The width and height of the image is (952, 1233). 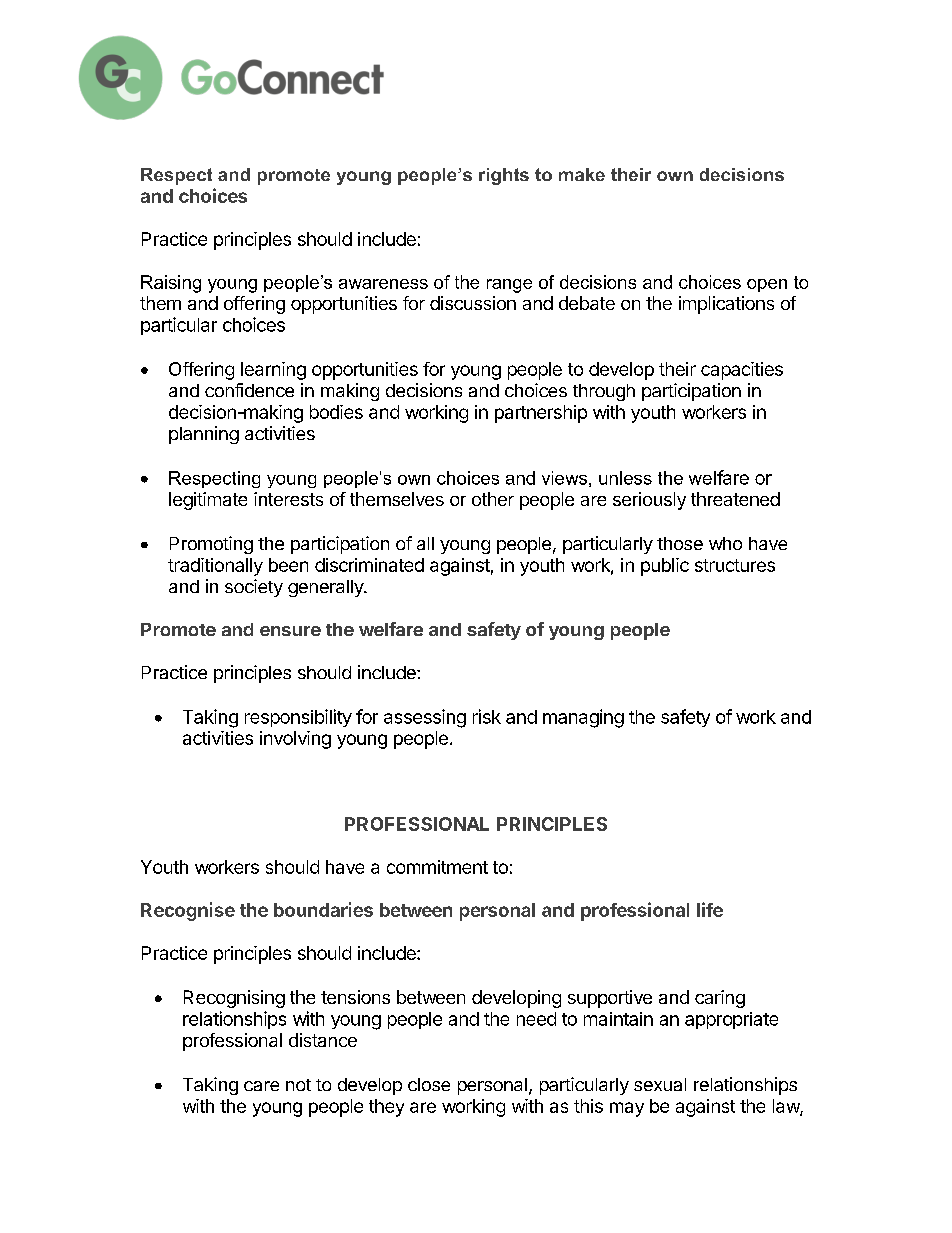 I want to click on sexual, so click(x=660, y=1084).
